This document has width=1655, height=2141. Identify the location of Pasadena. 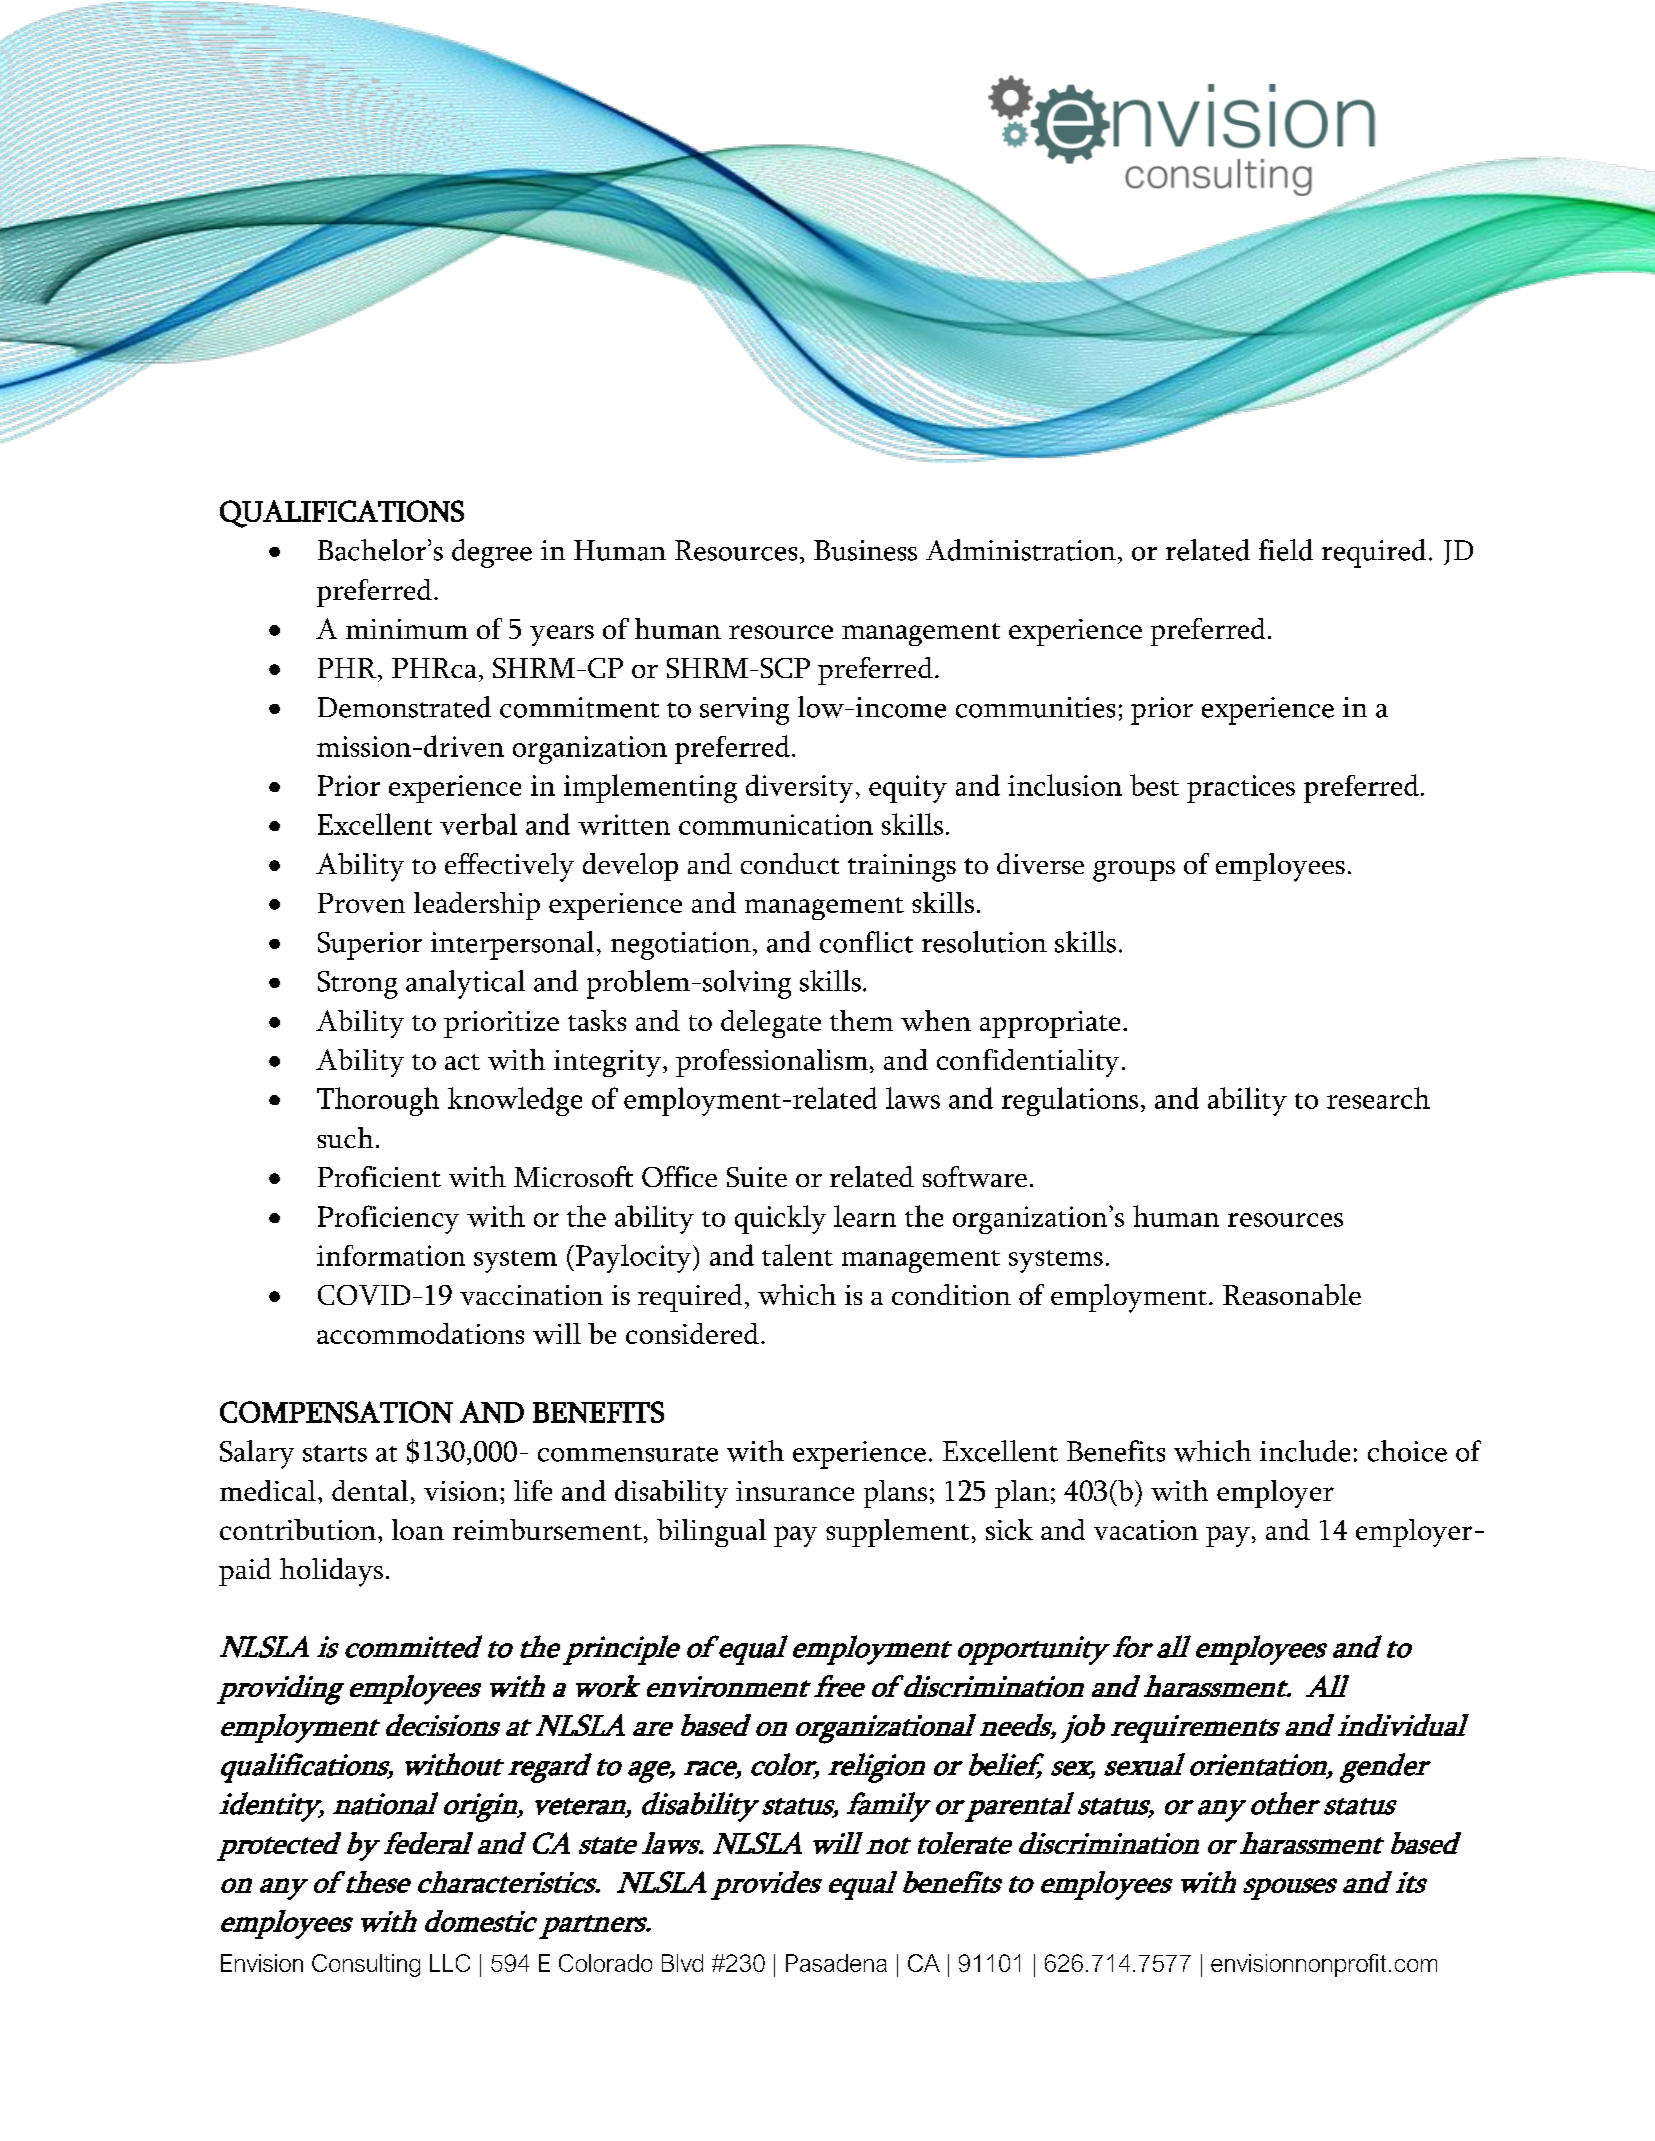
(836, 1963).
